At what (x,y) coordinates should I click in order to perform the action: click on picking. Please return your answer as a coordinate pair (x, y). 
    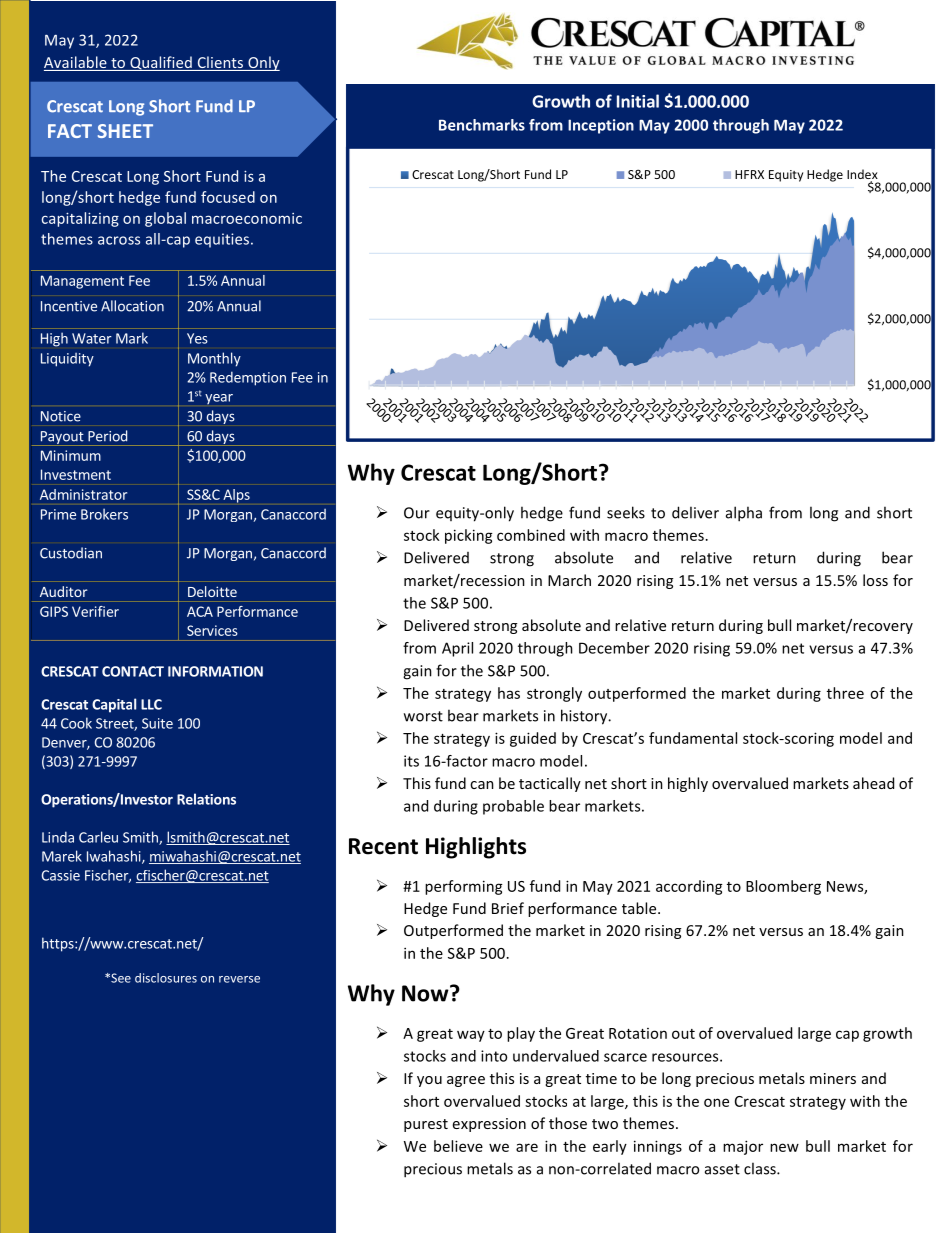
    Looking at the image, I should click on (469, 536).
